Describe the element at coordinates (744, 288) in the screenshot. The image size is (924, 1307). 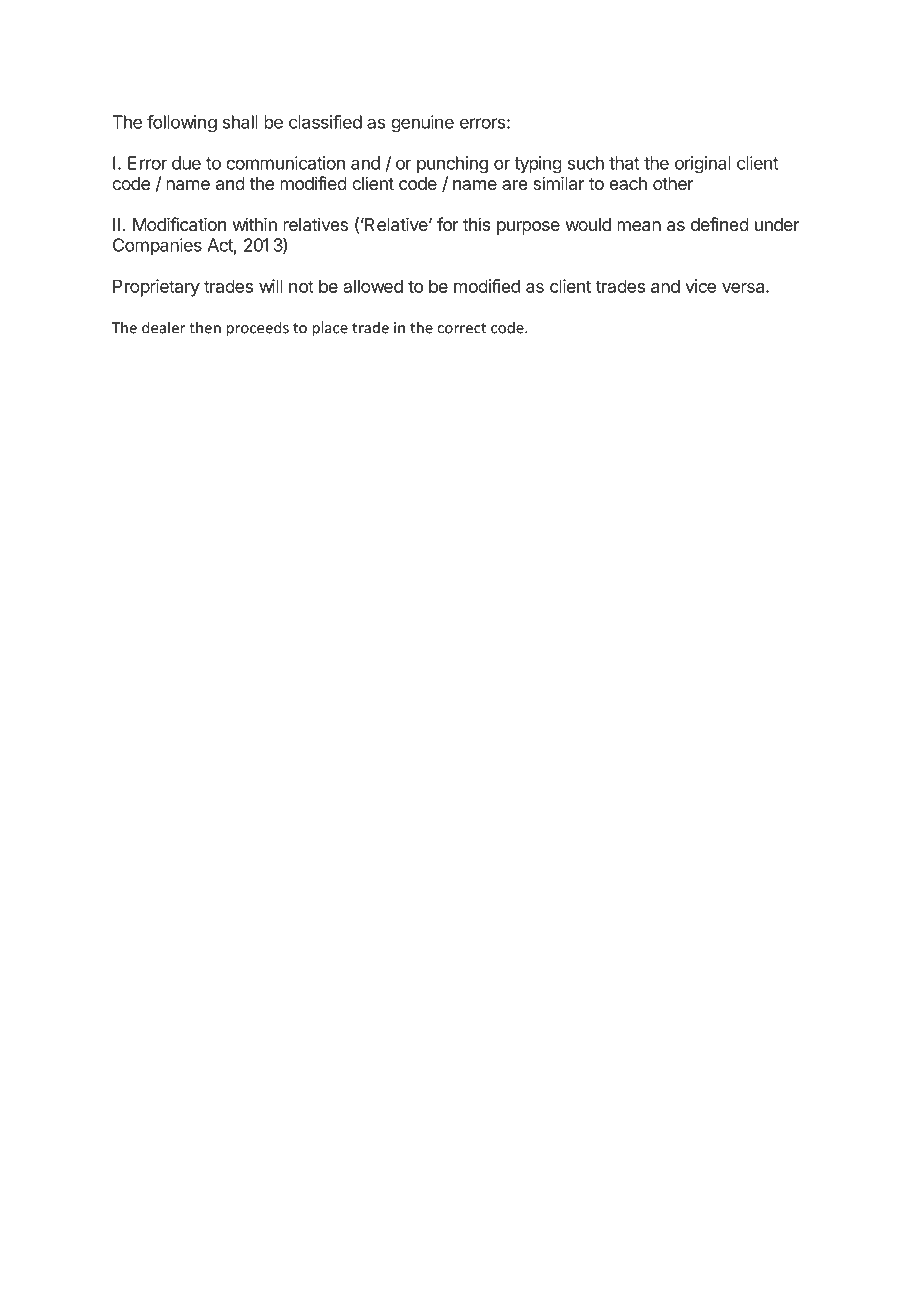
I see `versa` at that location.
